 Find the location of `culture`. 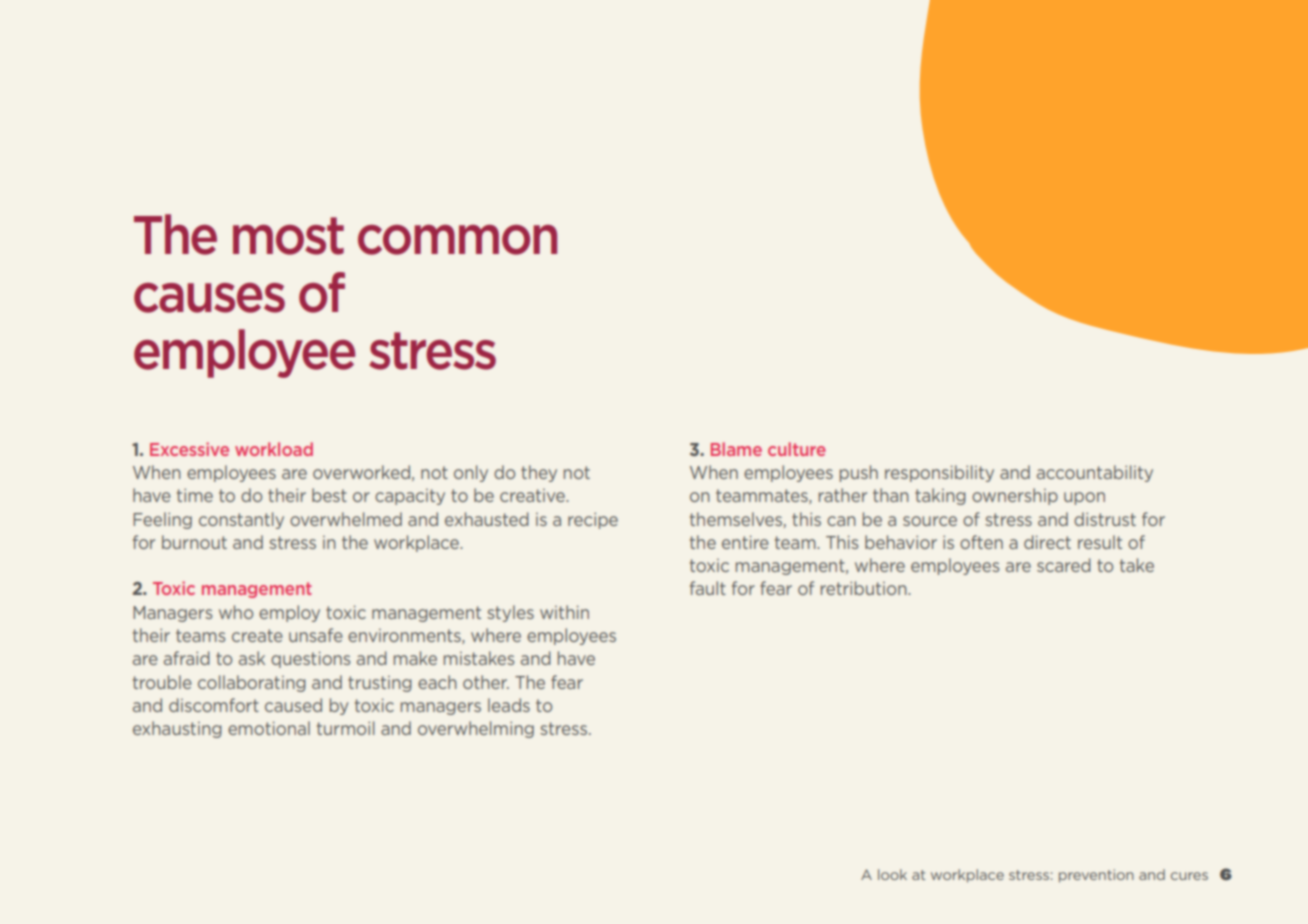

culture is located at coordinates (797, 449).
